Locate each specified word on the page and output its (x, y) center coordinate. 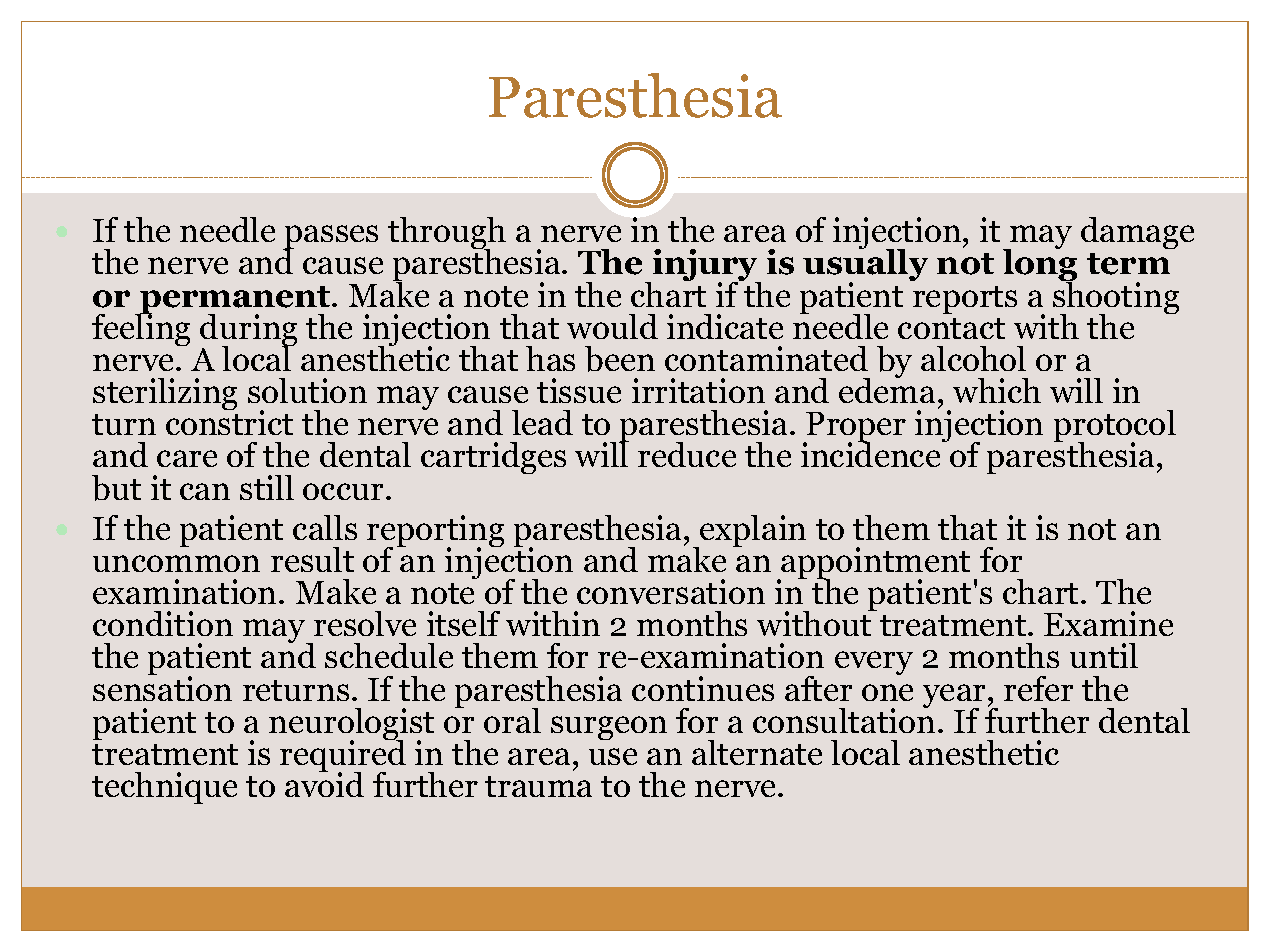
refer (1038, 688)
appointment (874, 564)
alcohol (973, 358)
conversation (671, 591)
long (1040, 266)
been (620, 359)
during (248, 331)
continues (703, 688)
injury (705, 267)
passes (330, 238)
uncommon (176, 563)
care (187, 458)
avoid (324, 783)
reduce (687, 454)
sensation (162, 687)
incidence (872, 453)
